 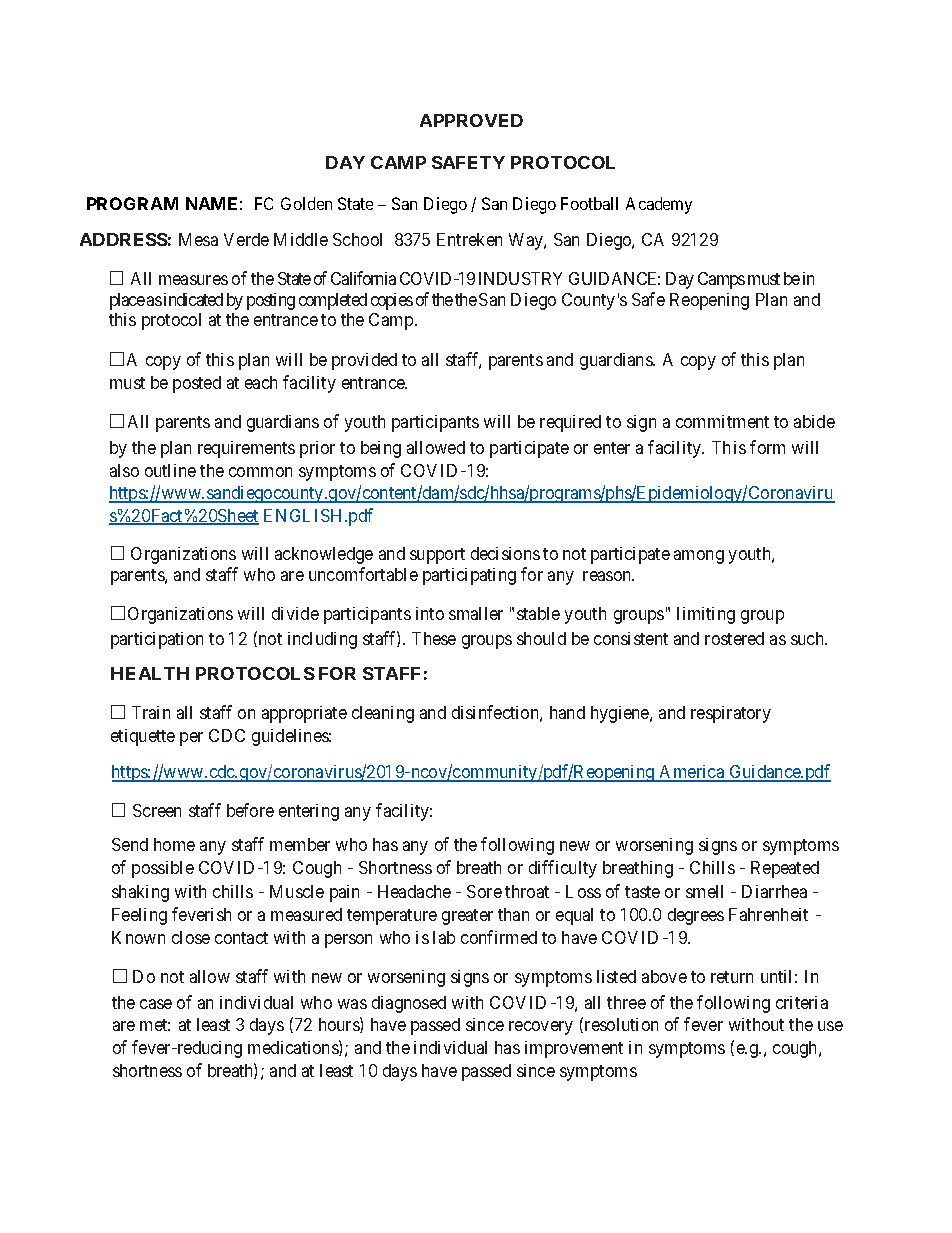 I want to click on Academy, so click(x=659, y=205).
